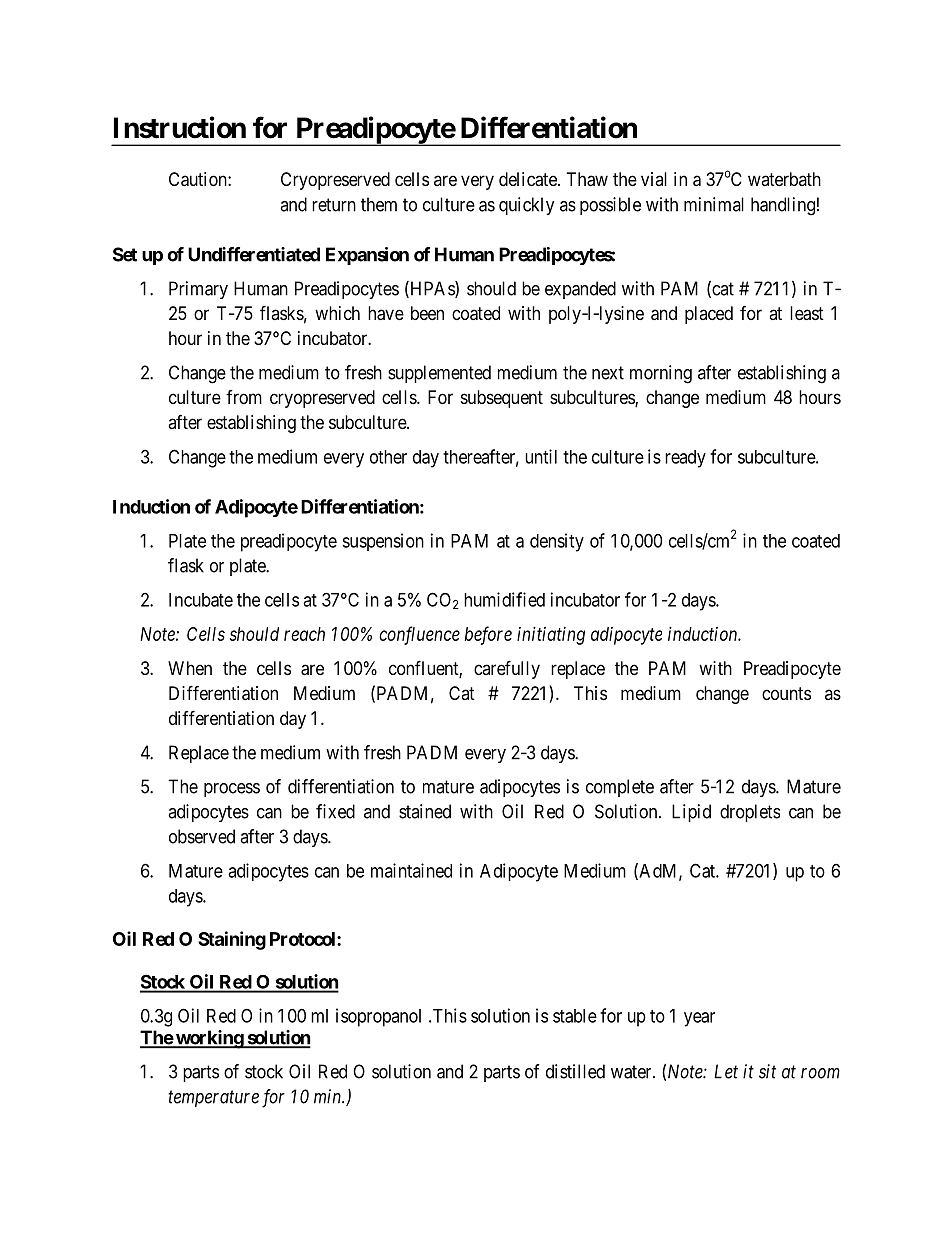 The height and width of the page is (1233, 952). Describe the element at coordinates (575, 1071) in the page. I see `distilled` at that location.
